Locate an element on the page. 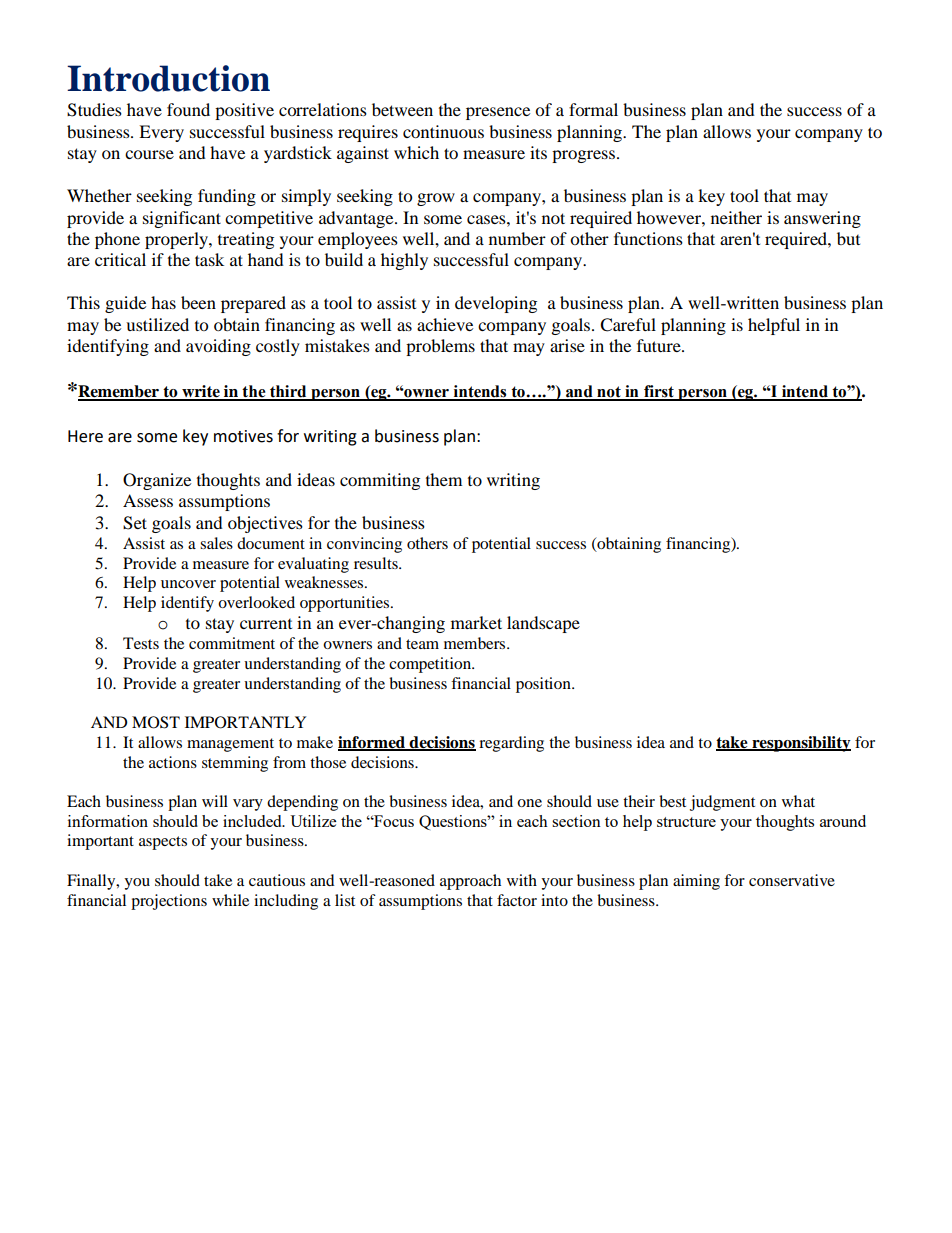  responsibility is located at coordinates (800, 744).
